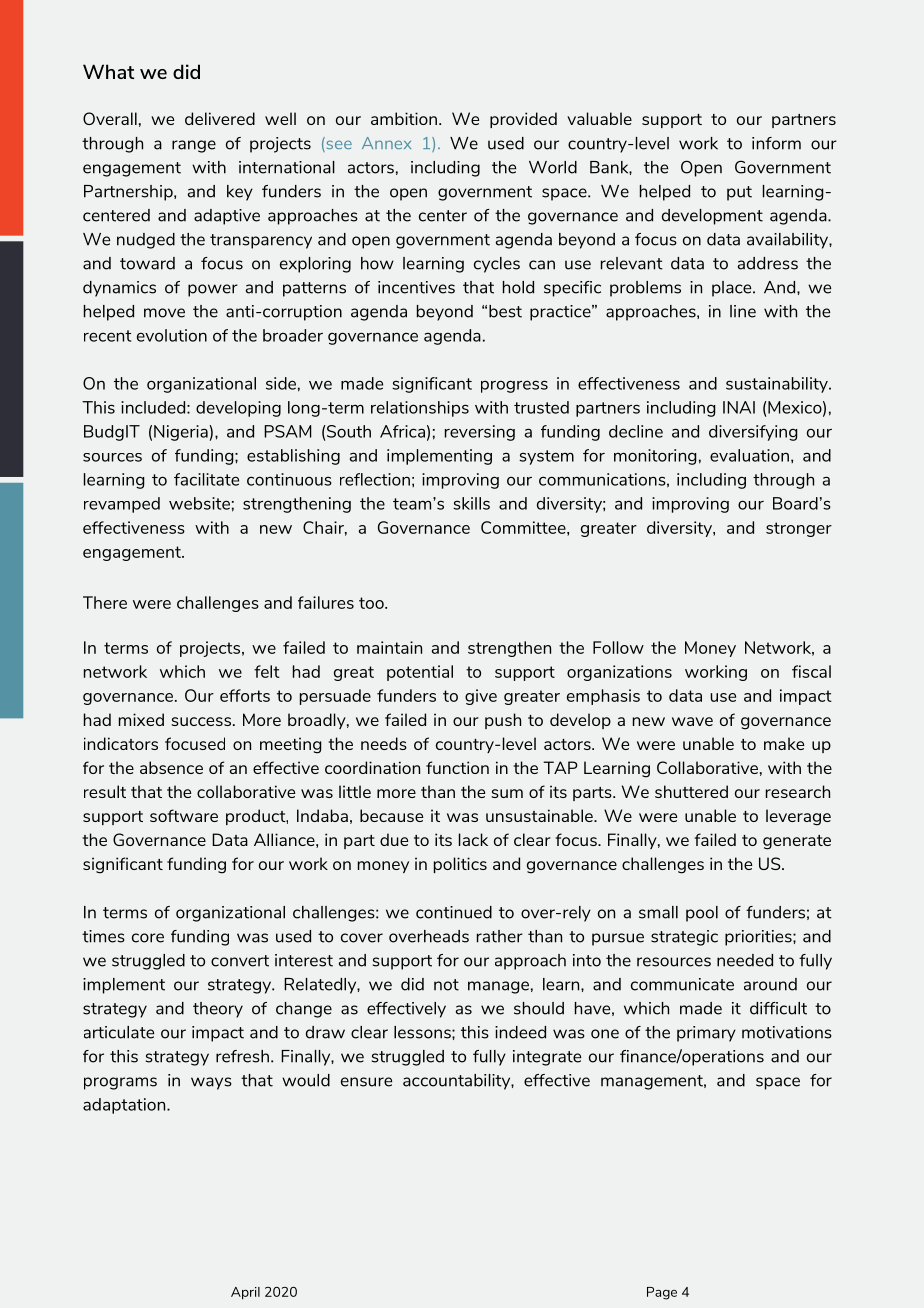  Describe the element at coordinates (753, 433) in the page. I see `diversifying` at that location.
